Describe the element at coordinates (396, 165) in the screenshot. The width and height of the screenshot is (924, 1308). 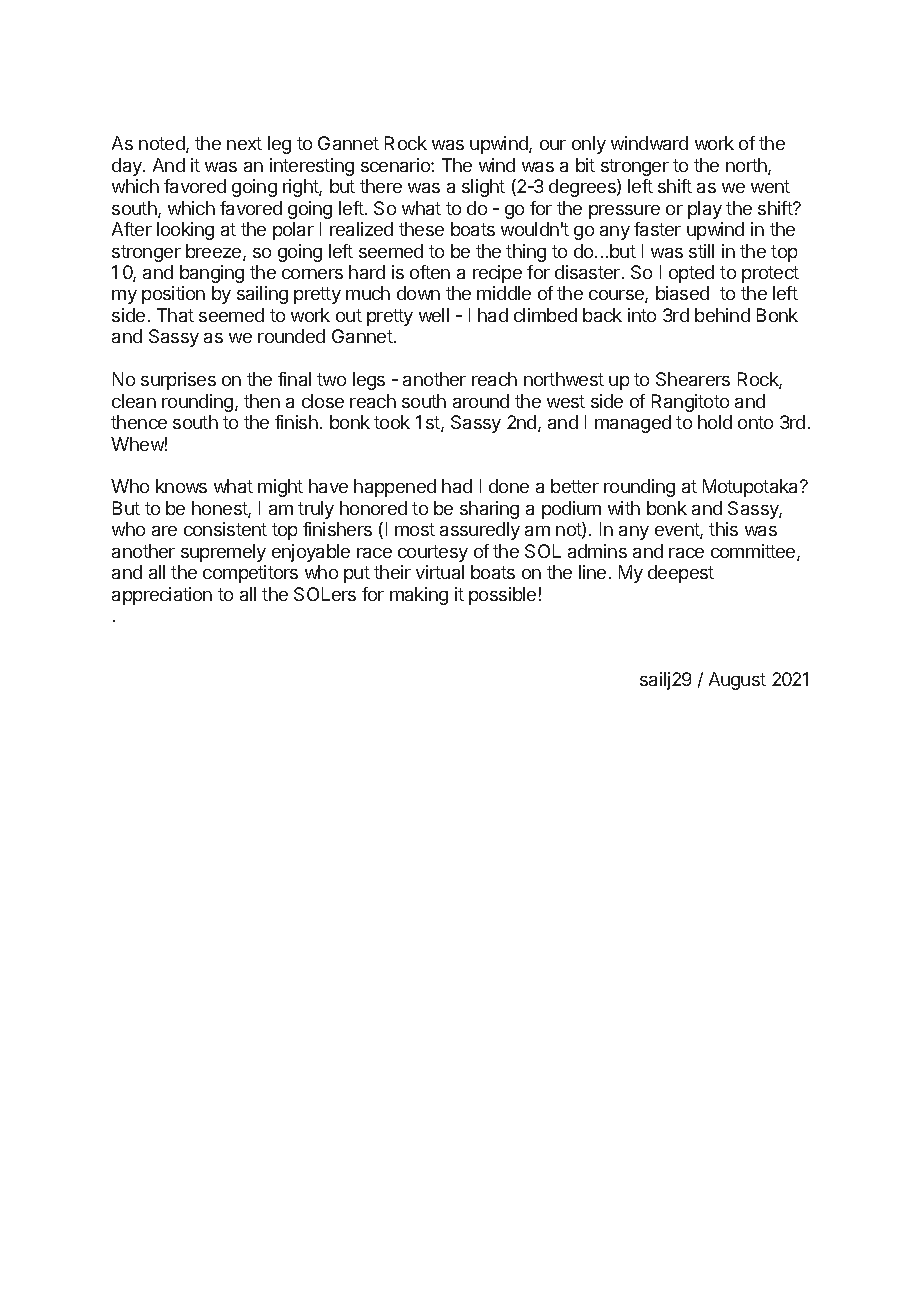
I see `scenario` at that location.
